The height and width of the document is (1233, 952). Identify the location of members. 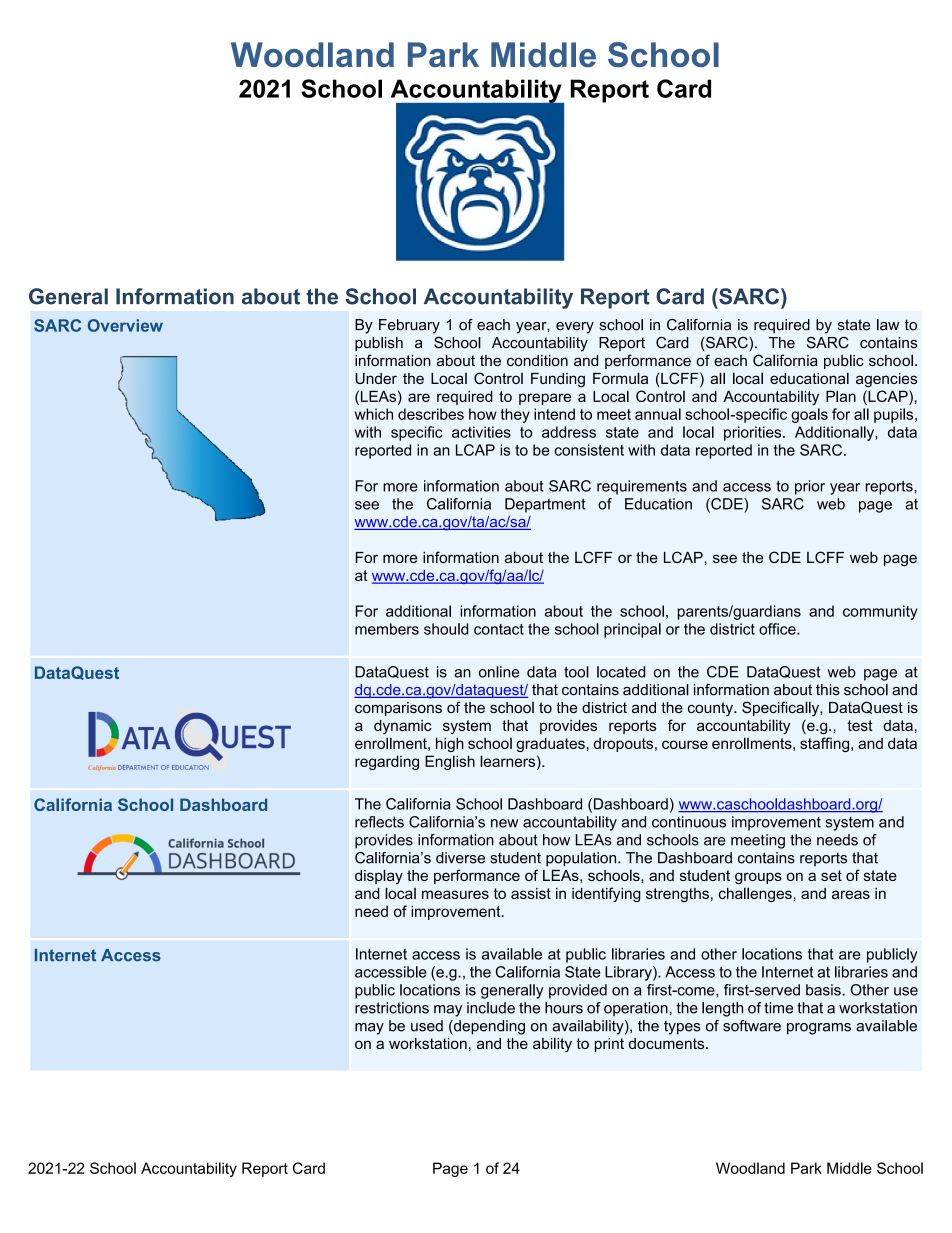
(387, 629).
